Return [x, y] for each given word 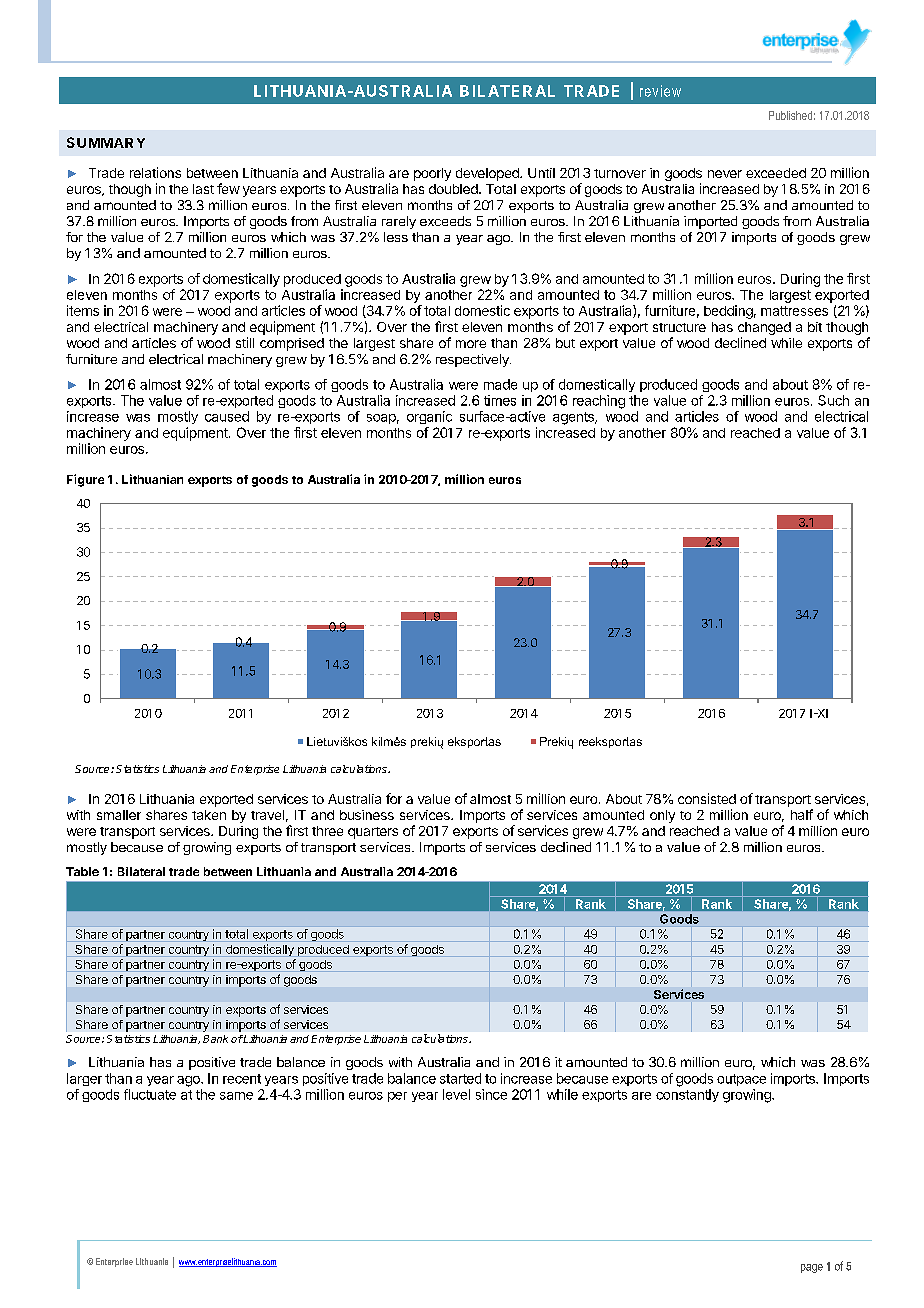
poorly [432, 174]
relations [155, 172]
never [725, 174]
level [456, 1094]
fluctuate [150, 1094]
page [812, 1268]
